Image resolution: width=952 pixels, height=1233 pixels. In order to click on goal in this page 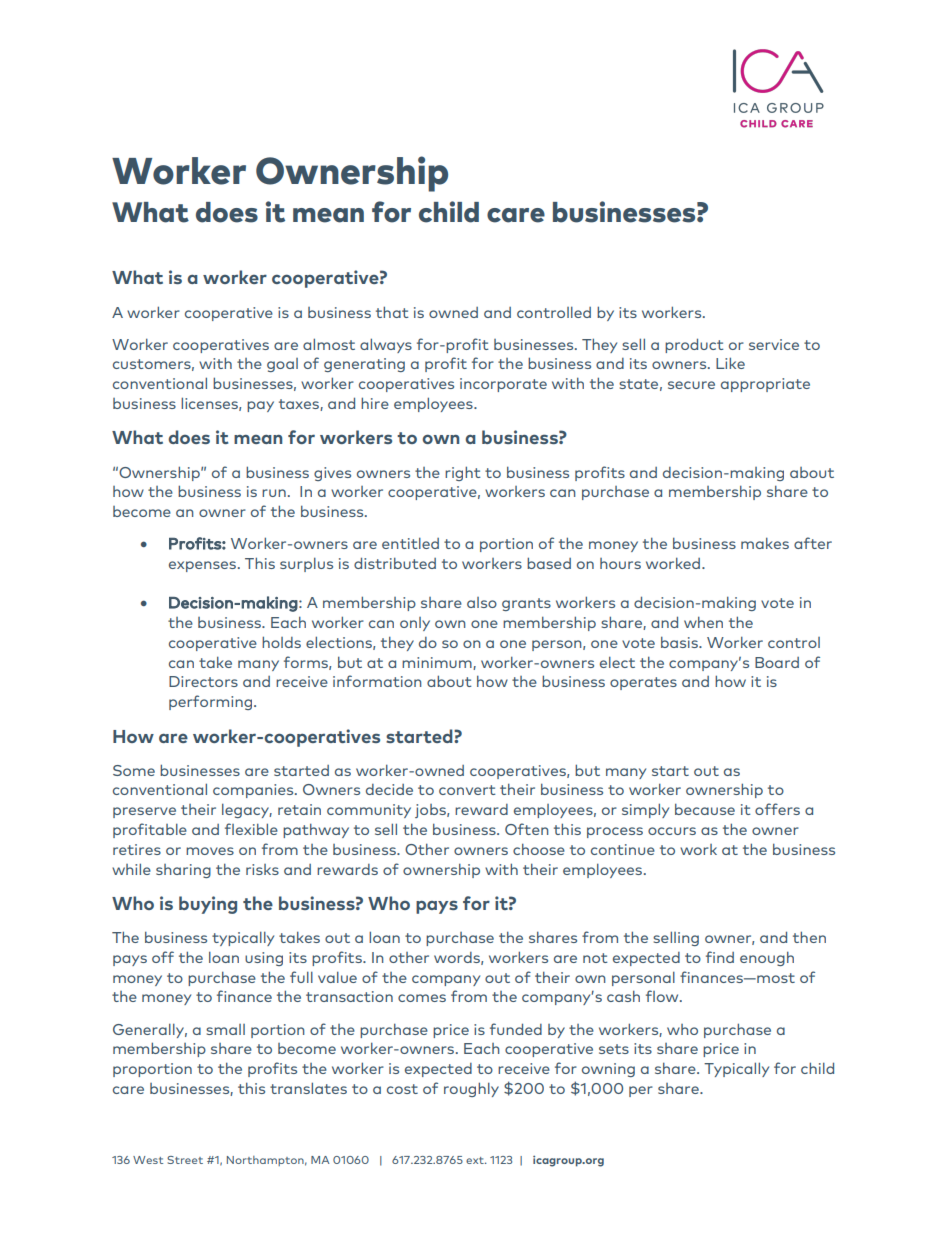, I will do `click(282, 365)`.
